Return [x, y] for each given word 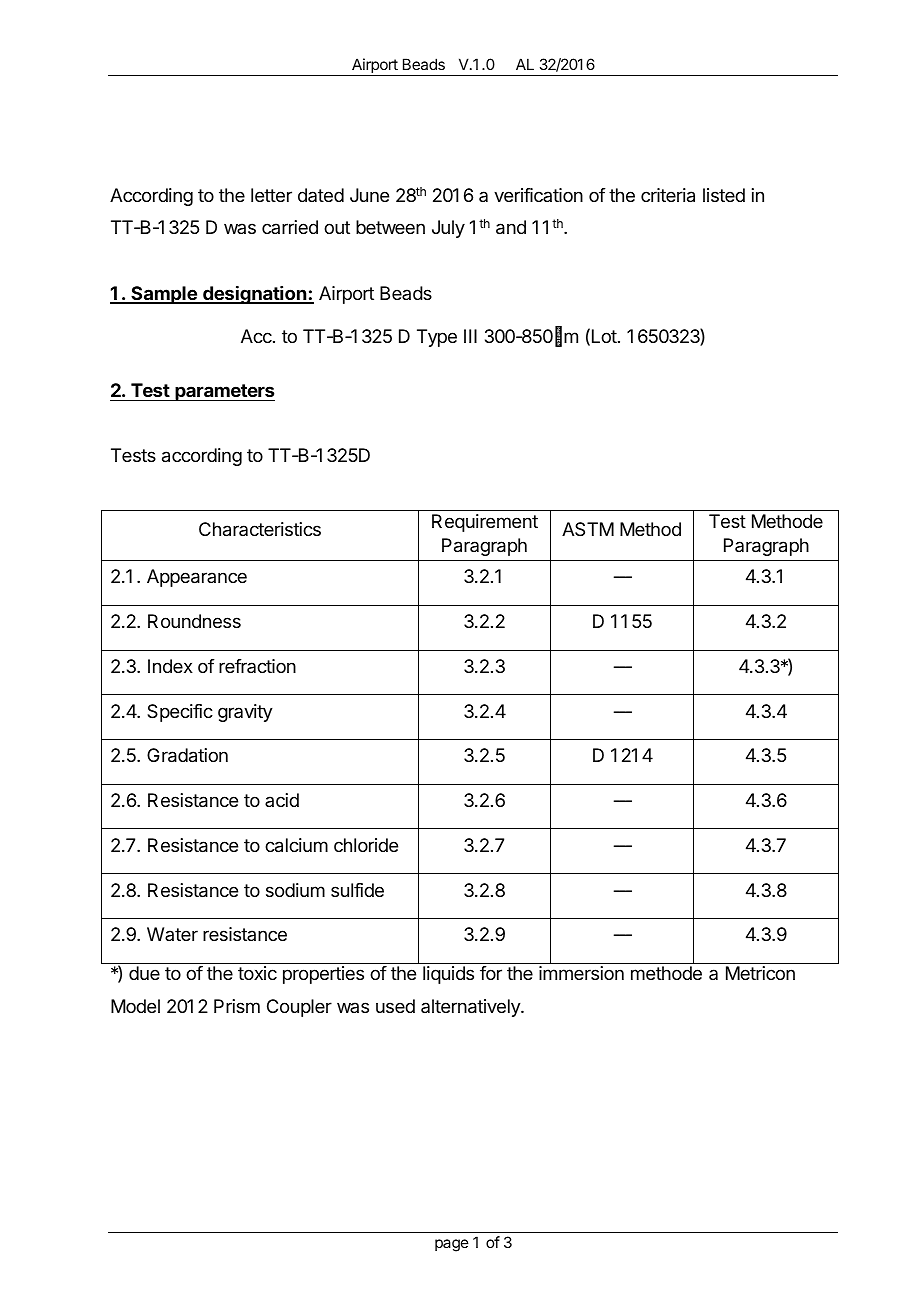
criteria [668, 195]
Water [172, 934]
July [448, 229]
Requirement [485, 523]
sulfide [357, 890]
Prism [237, 1006]
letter [271, 195]
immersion [581, 973]
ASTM [588, 529]
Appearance [197, 578]
